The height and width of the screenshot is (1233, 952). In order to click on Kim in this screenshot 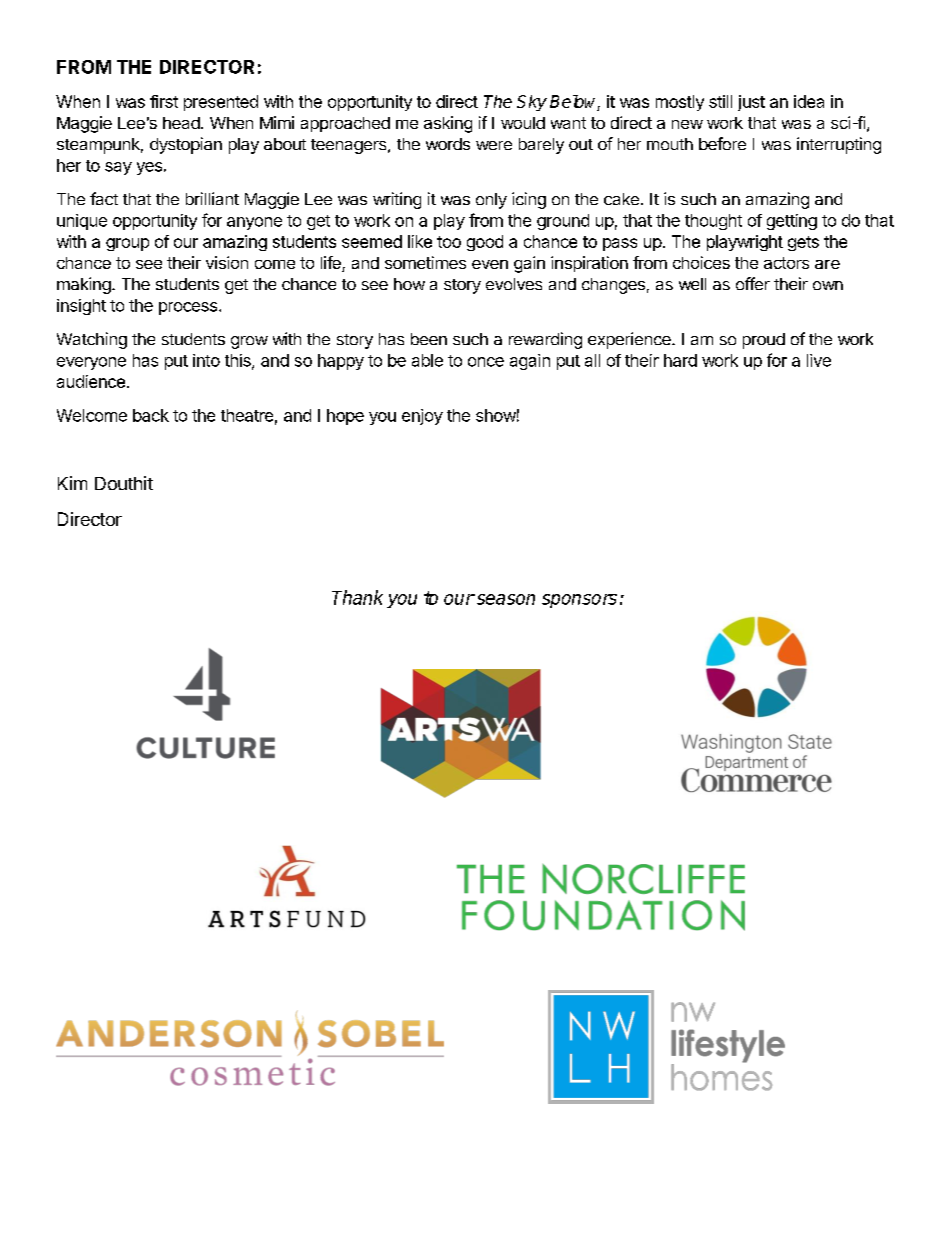, I will do `click(72, 483)`.
